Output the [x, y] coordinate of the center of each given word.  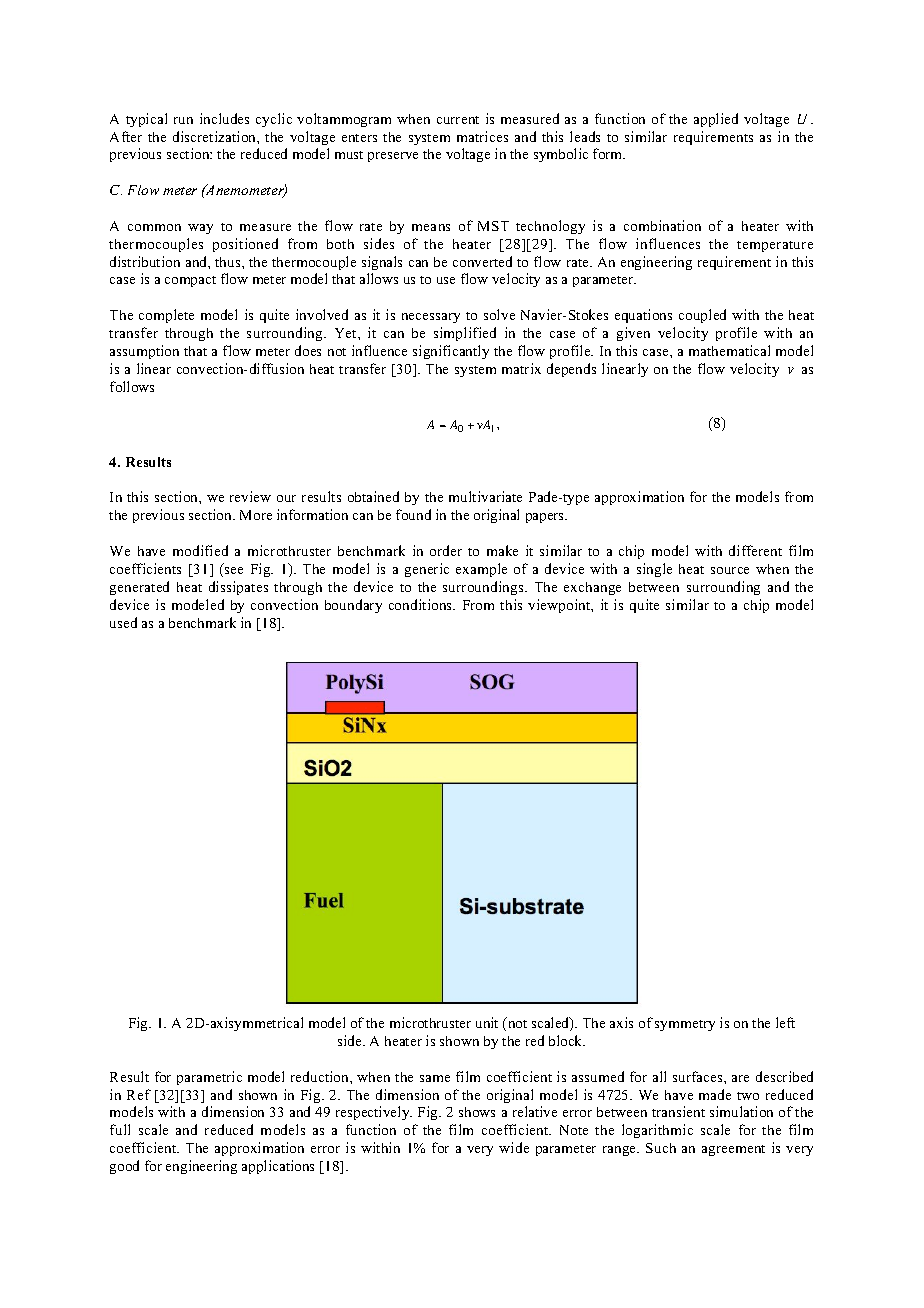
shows [477, 1112]
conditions [422, 604]
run [183, 120]
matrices [482, 136]
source [730, 570]
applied [716, 120]
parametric [209, 1078]
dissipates [238, 588]
